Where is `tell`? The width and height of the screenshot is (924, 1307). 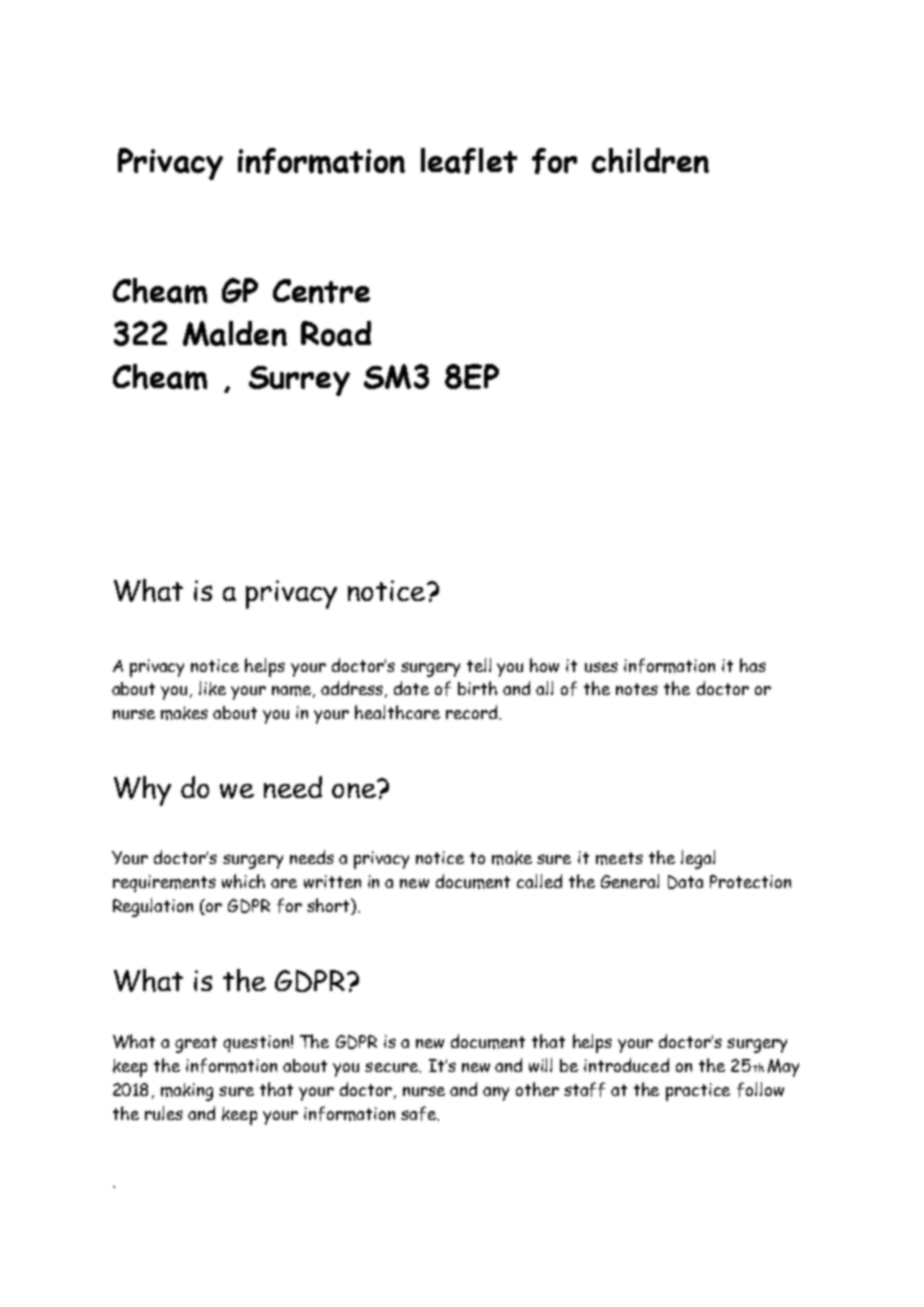
tell is located at coordinates (479, 665).
